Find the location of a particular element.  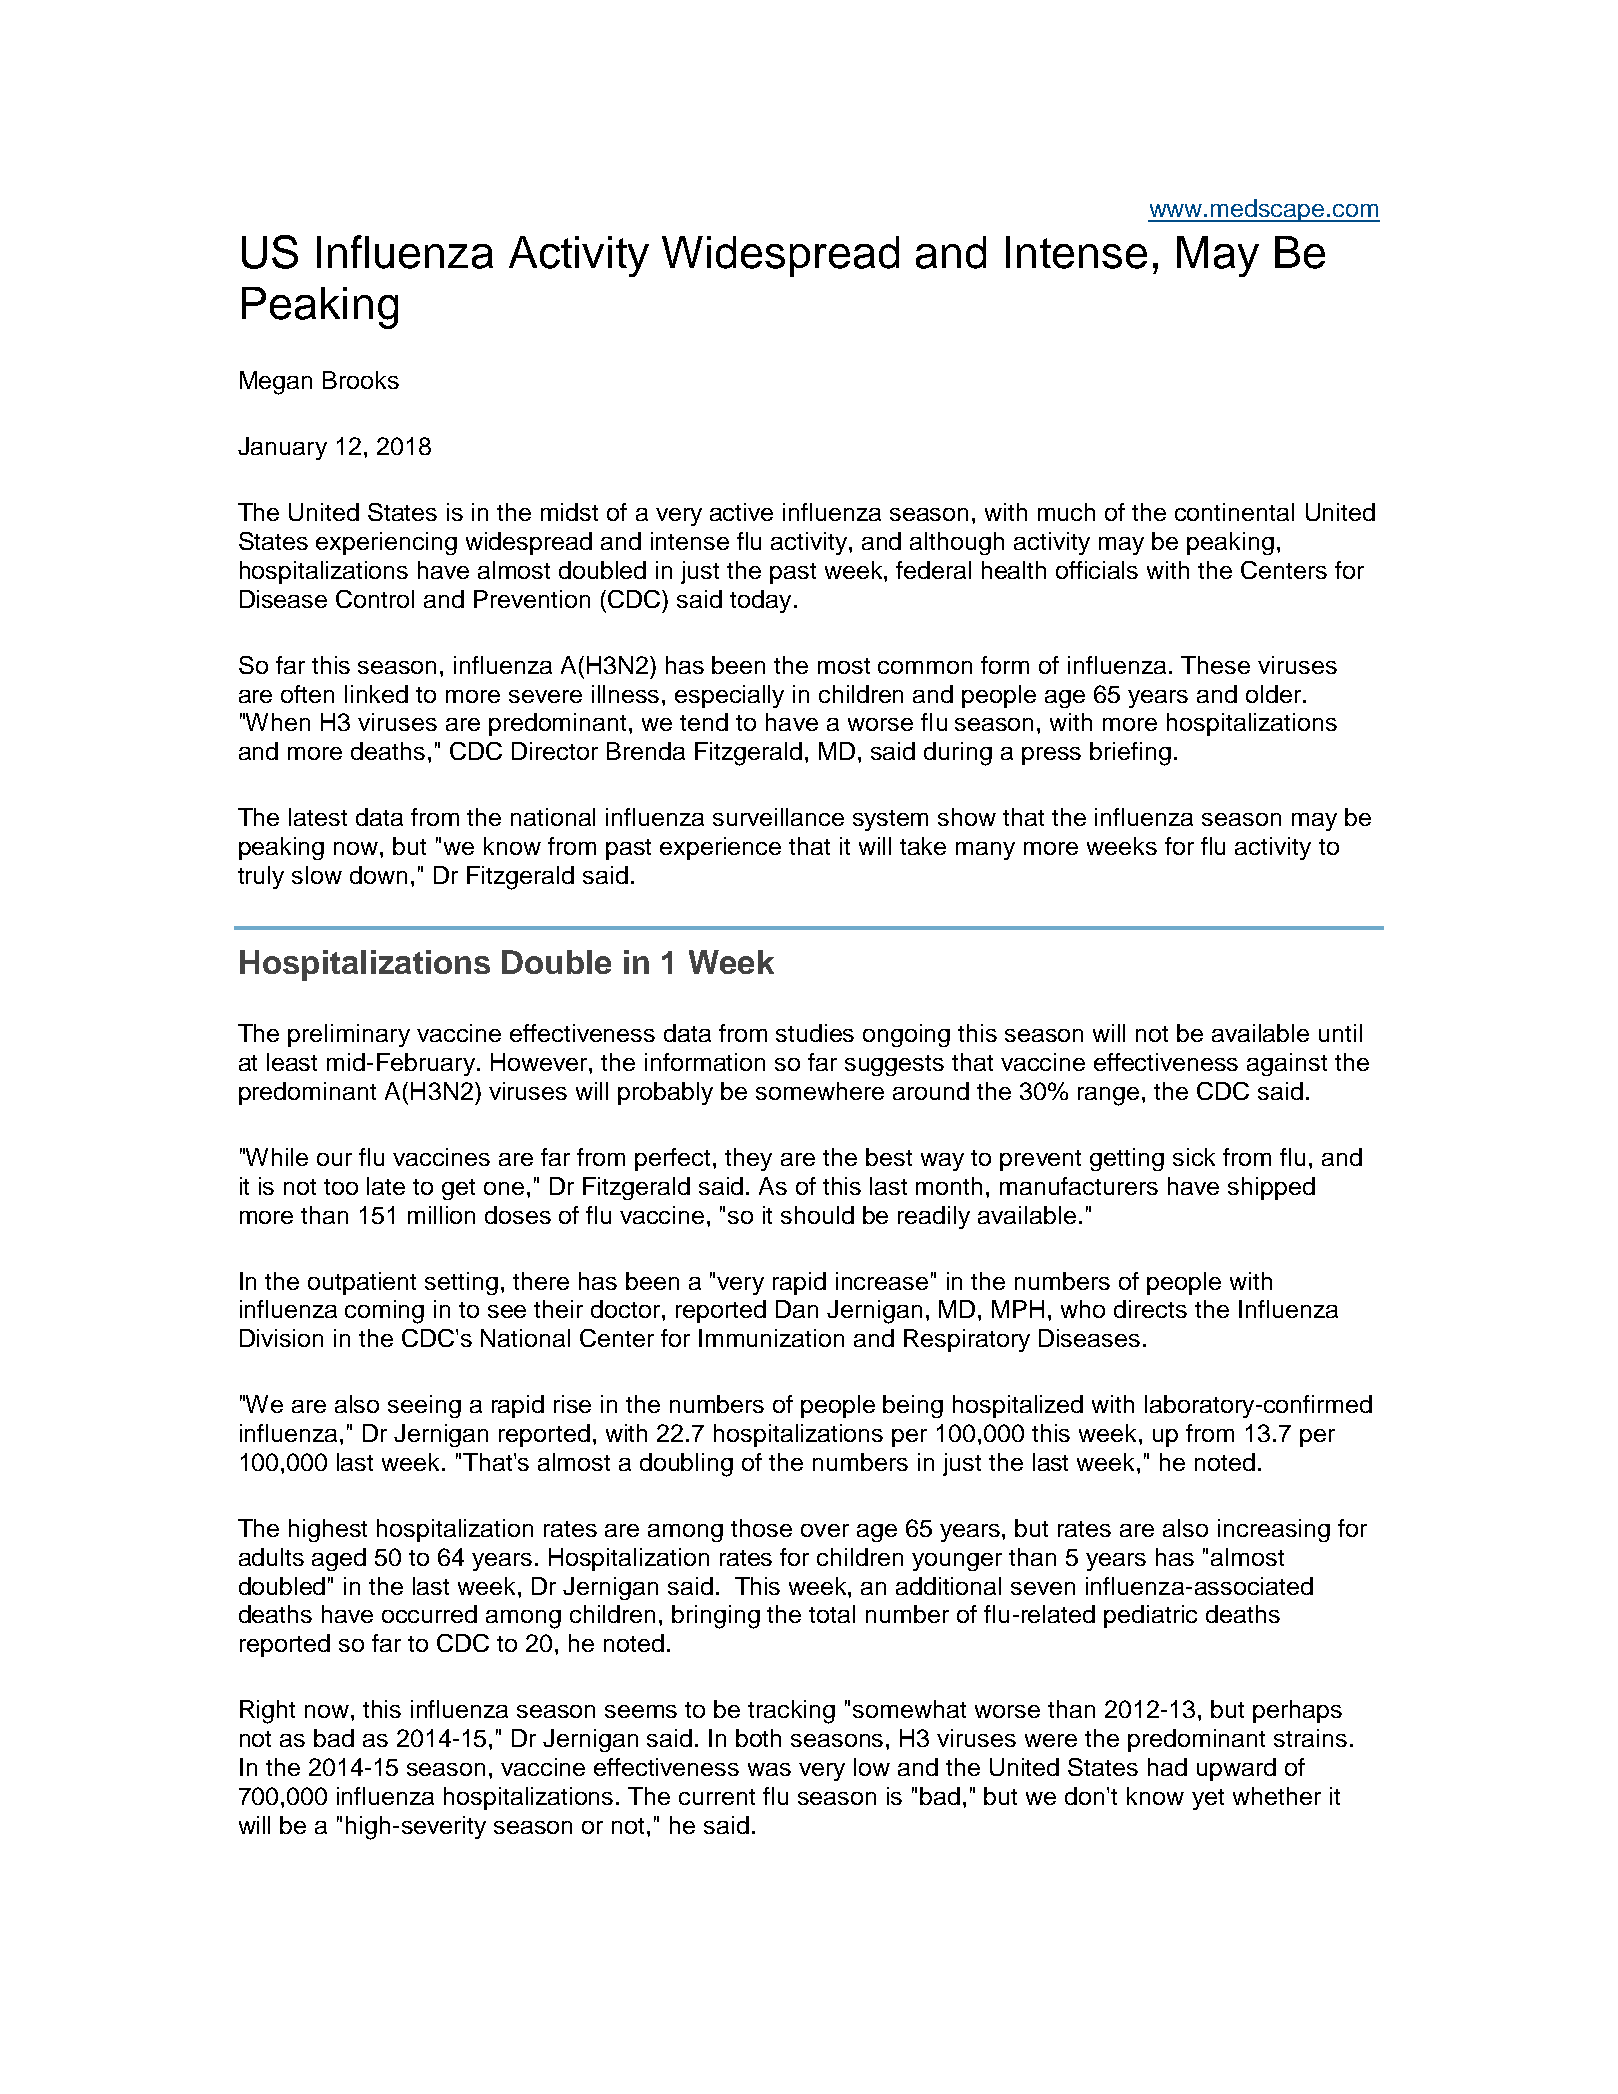

preliminary is located at coordinates (349, 1035).
